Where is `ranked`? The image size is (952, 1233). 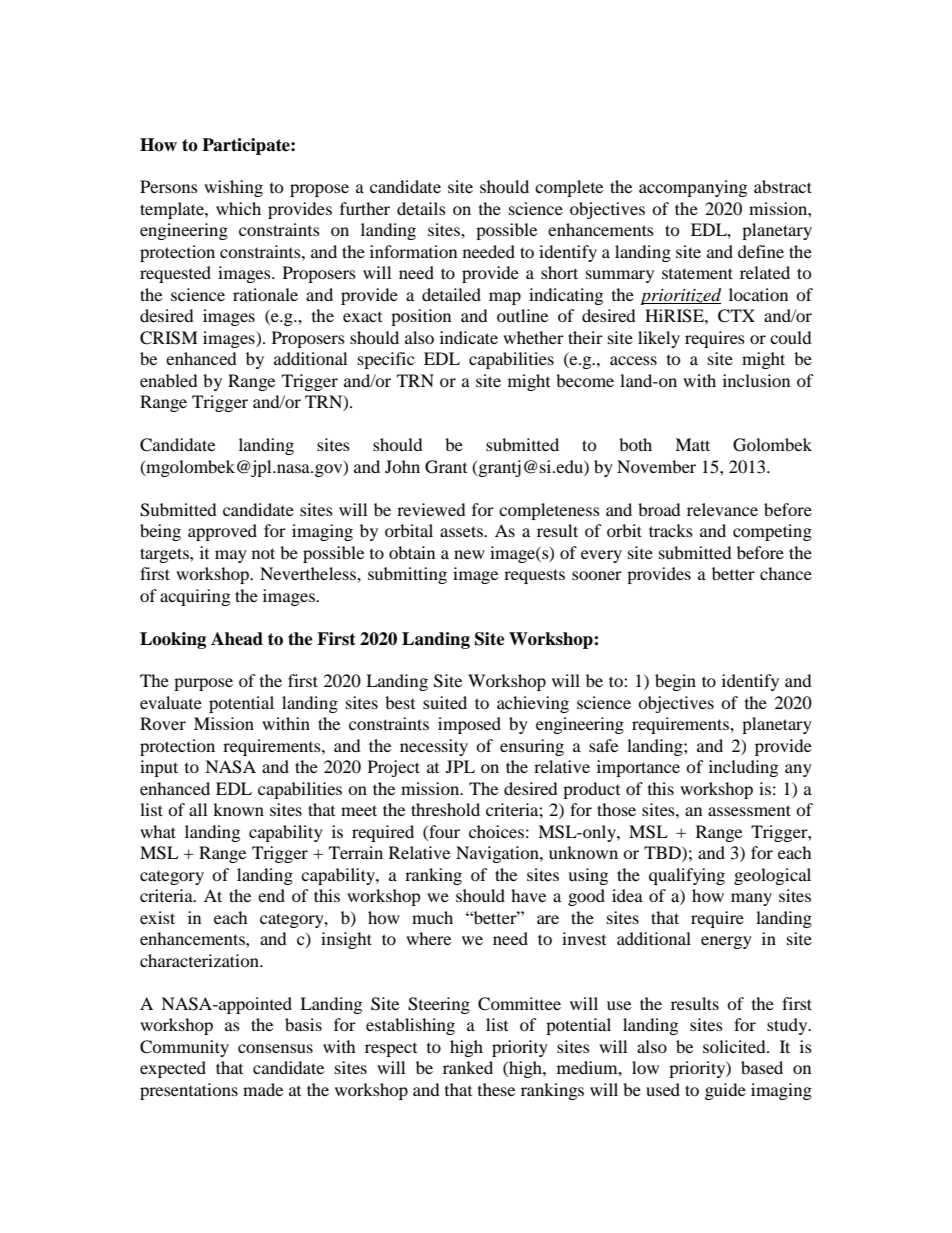
ranked is located at coordinates (468, 1067).
